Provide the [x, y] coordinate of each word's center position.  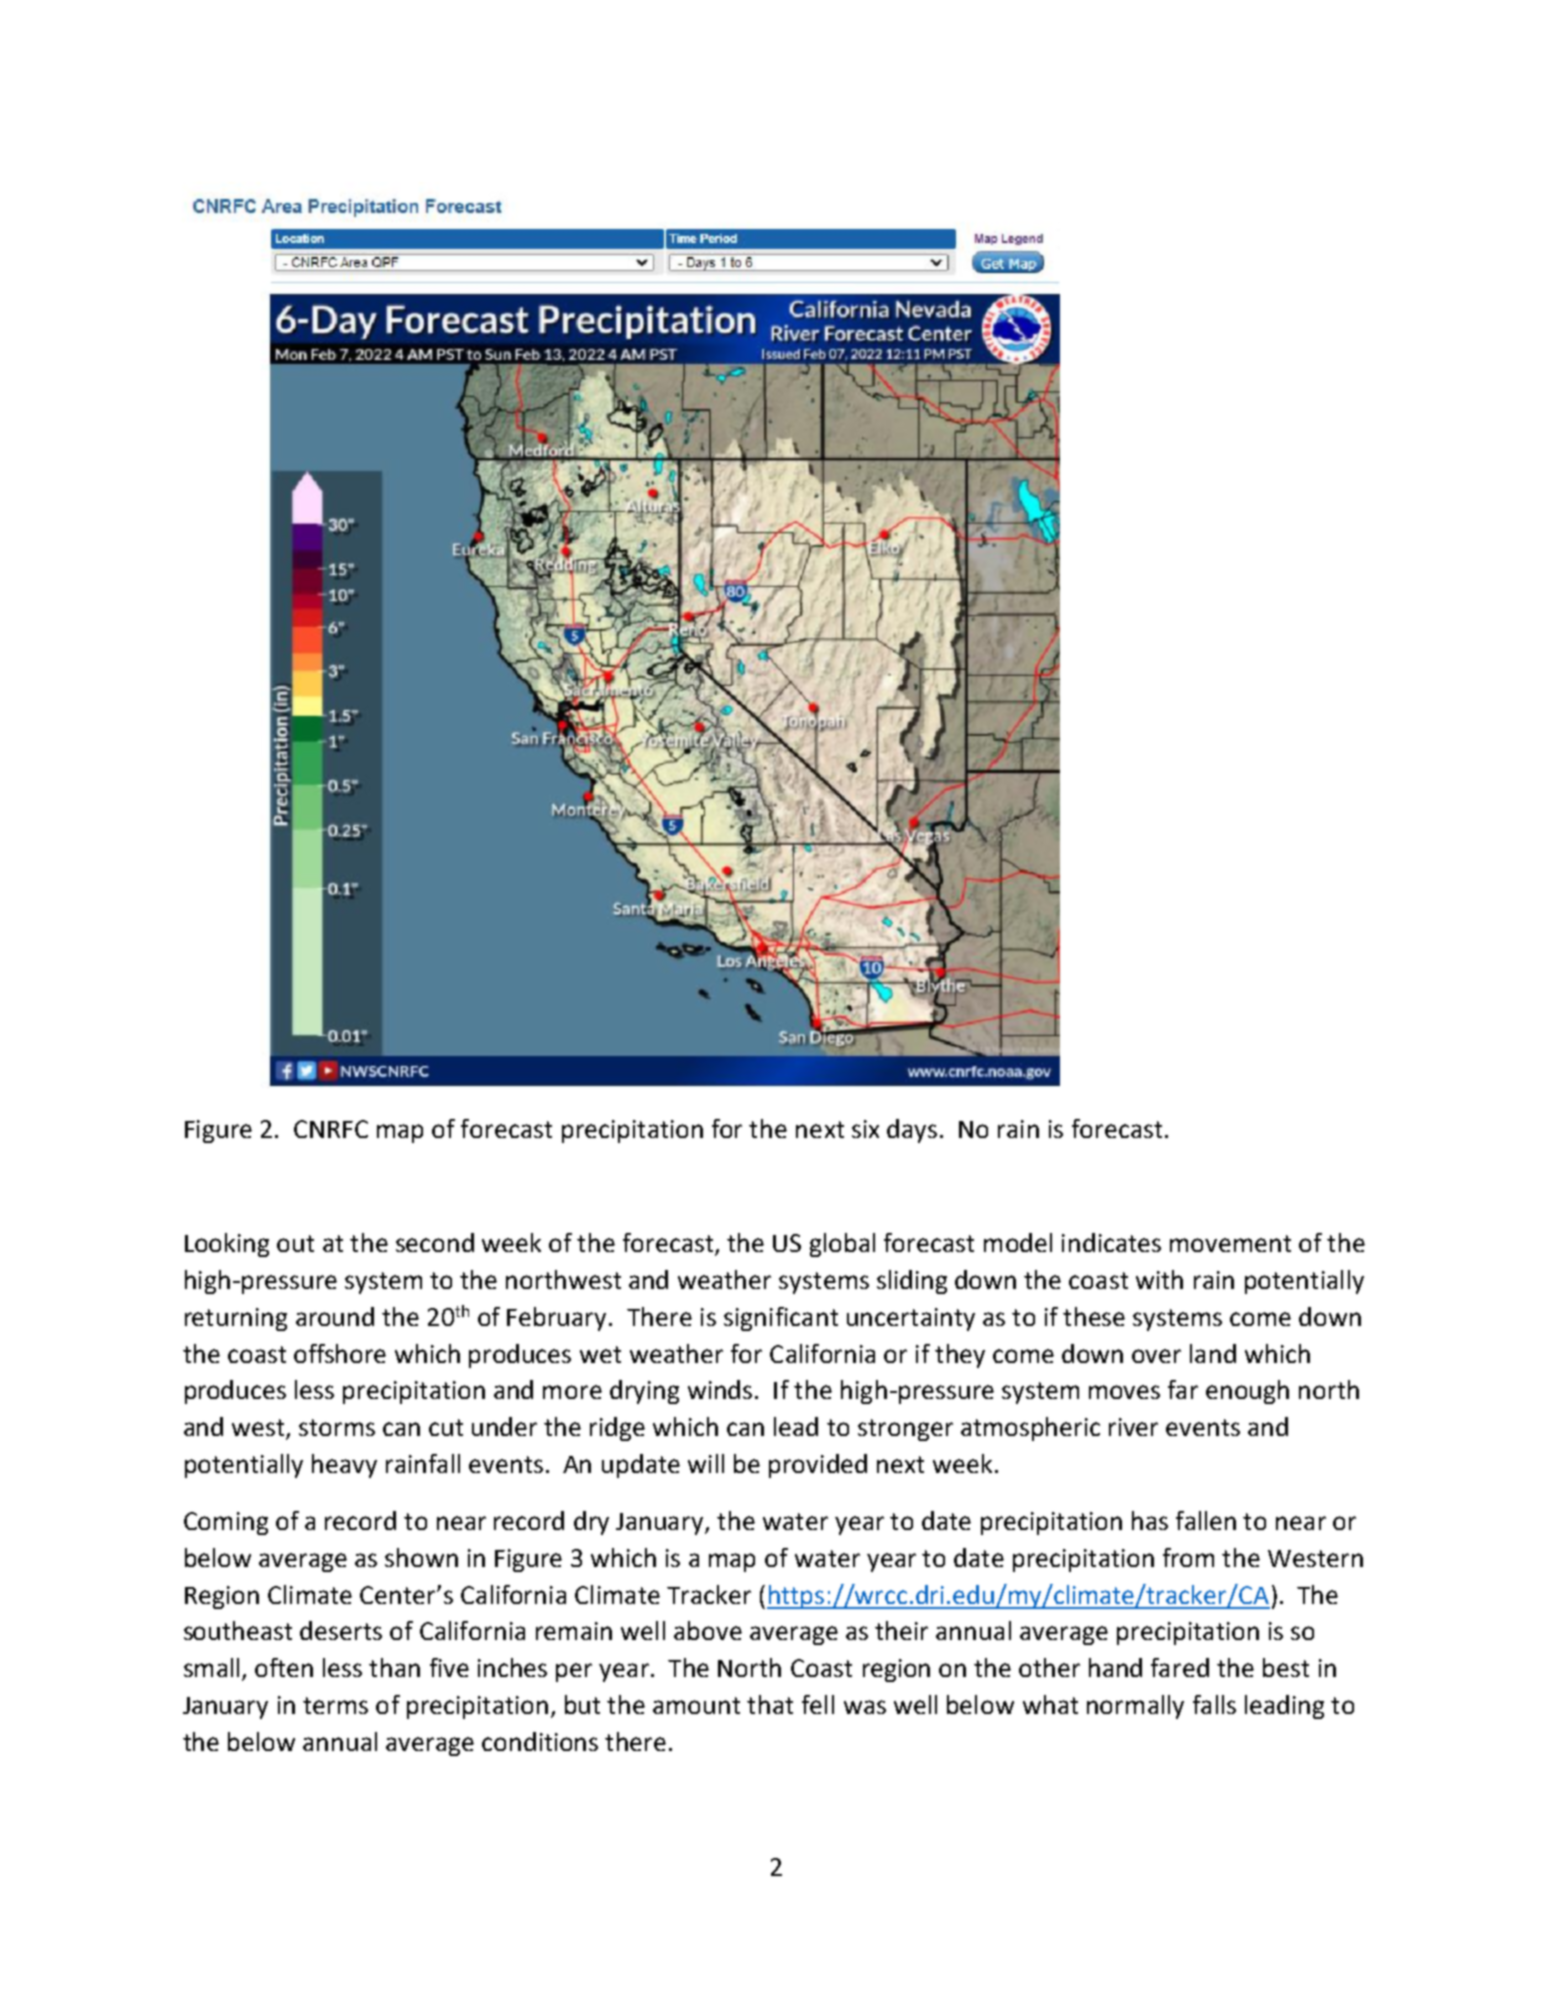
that [770, 1704]
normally [1135, 1707]
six [865, 1129]
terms [335, 1705]
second [435, 1242]
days [912, 1131]
